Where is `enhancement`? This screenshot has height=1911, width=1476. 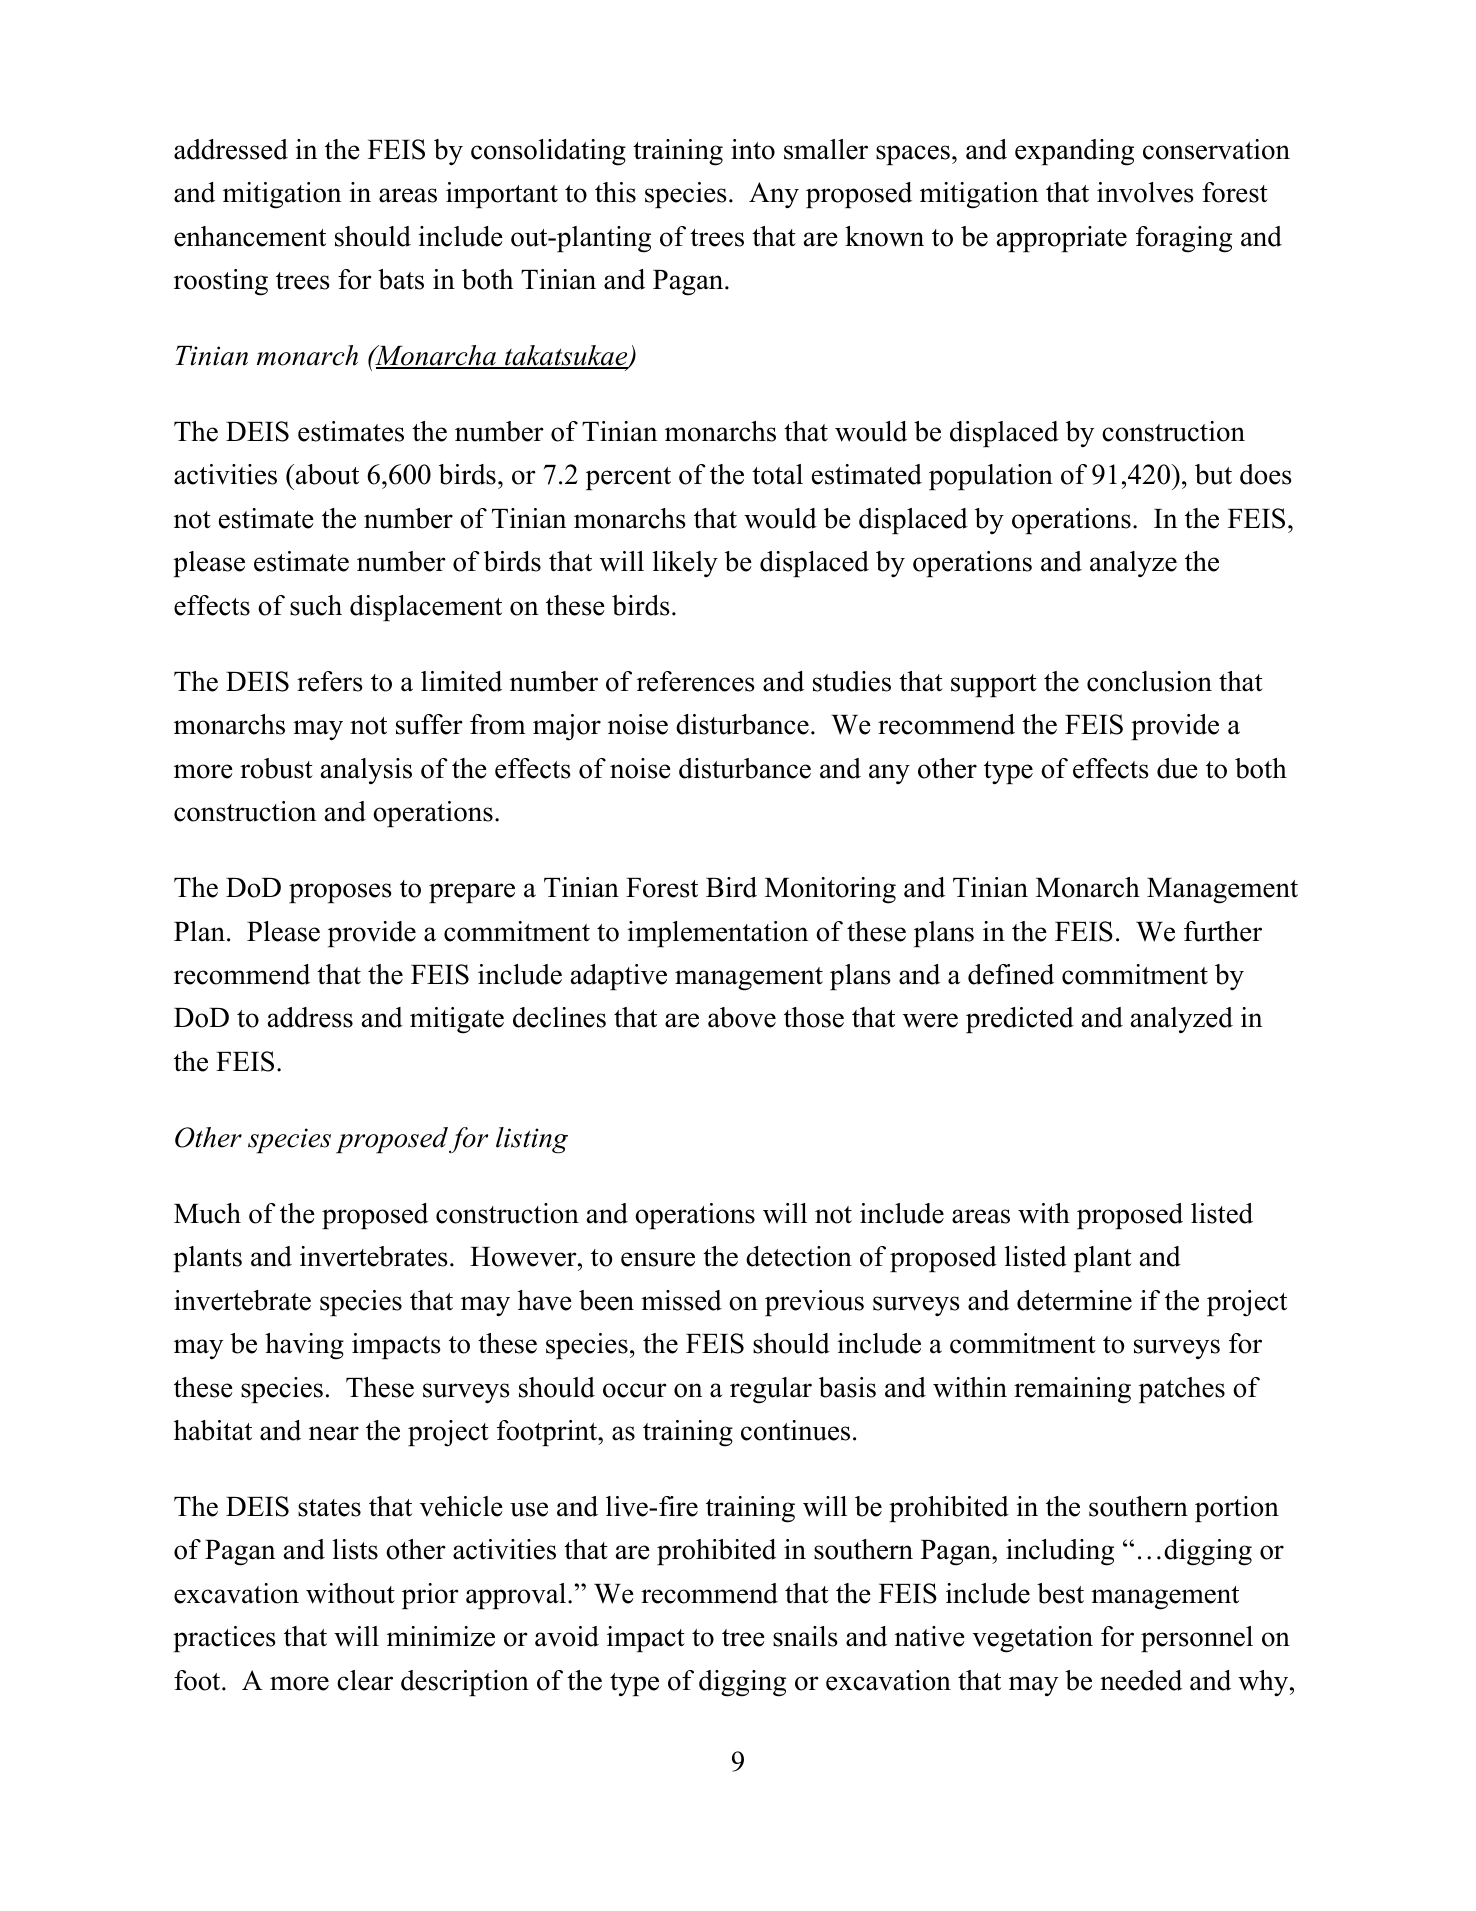 enhancement is located at coordinates (250, 236).
